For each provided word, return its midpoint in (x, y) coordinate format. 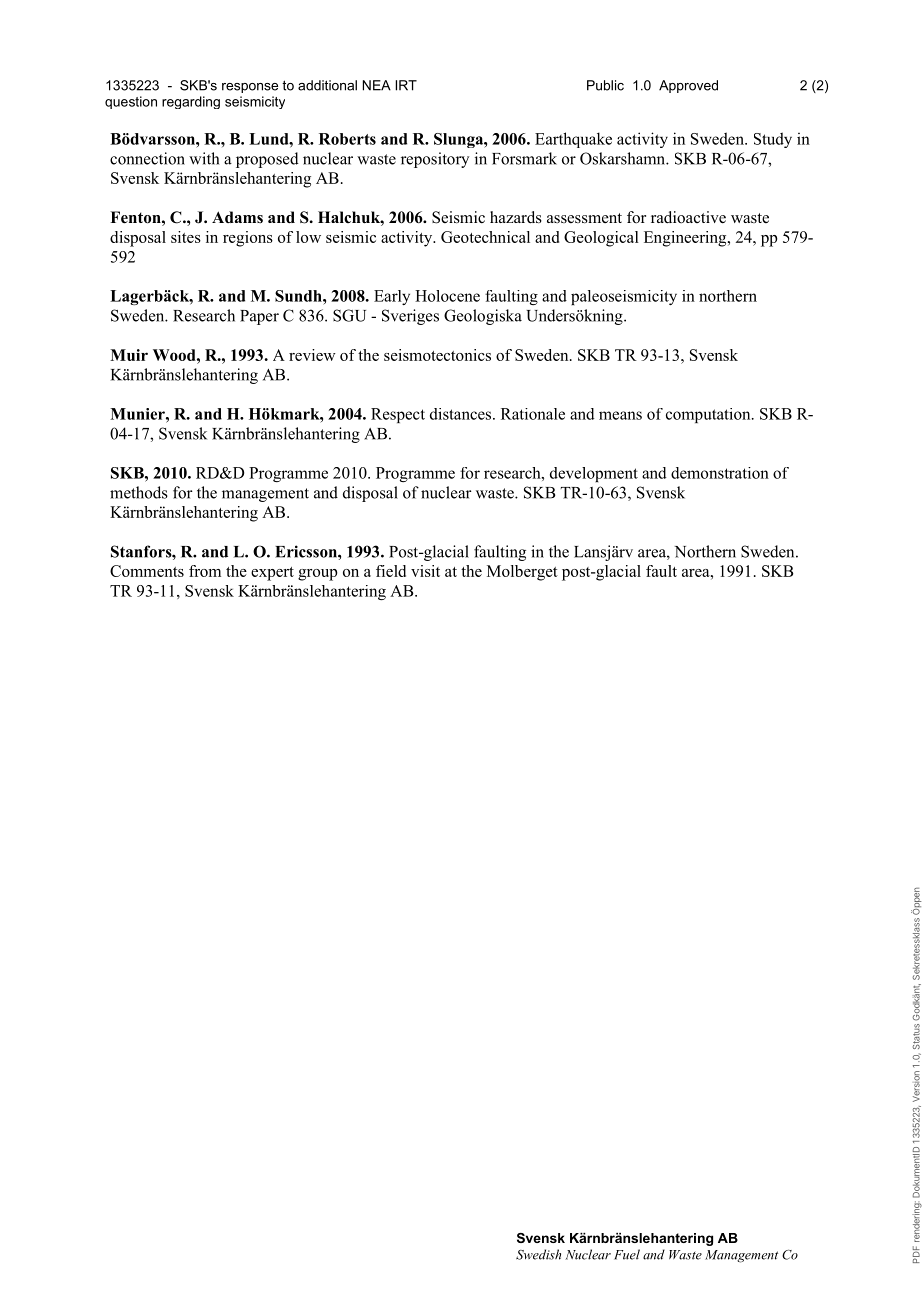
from (205, 571)
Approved (688, 86)
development (594, 474)
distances (462, 414)
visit (425, 571)
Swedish (538, 1254)
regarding (191, 102)
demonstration (720, 473)
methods (139, 492)
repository (435, 160)
